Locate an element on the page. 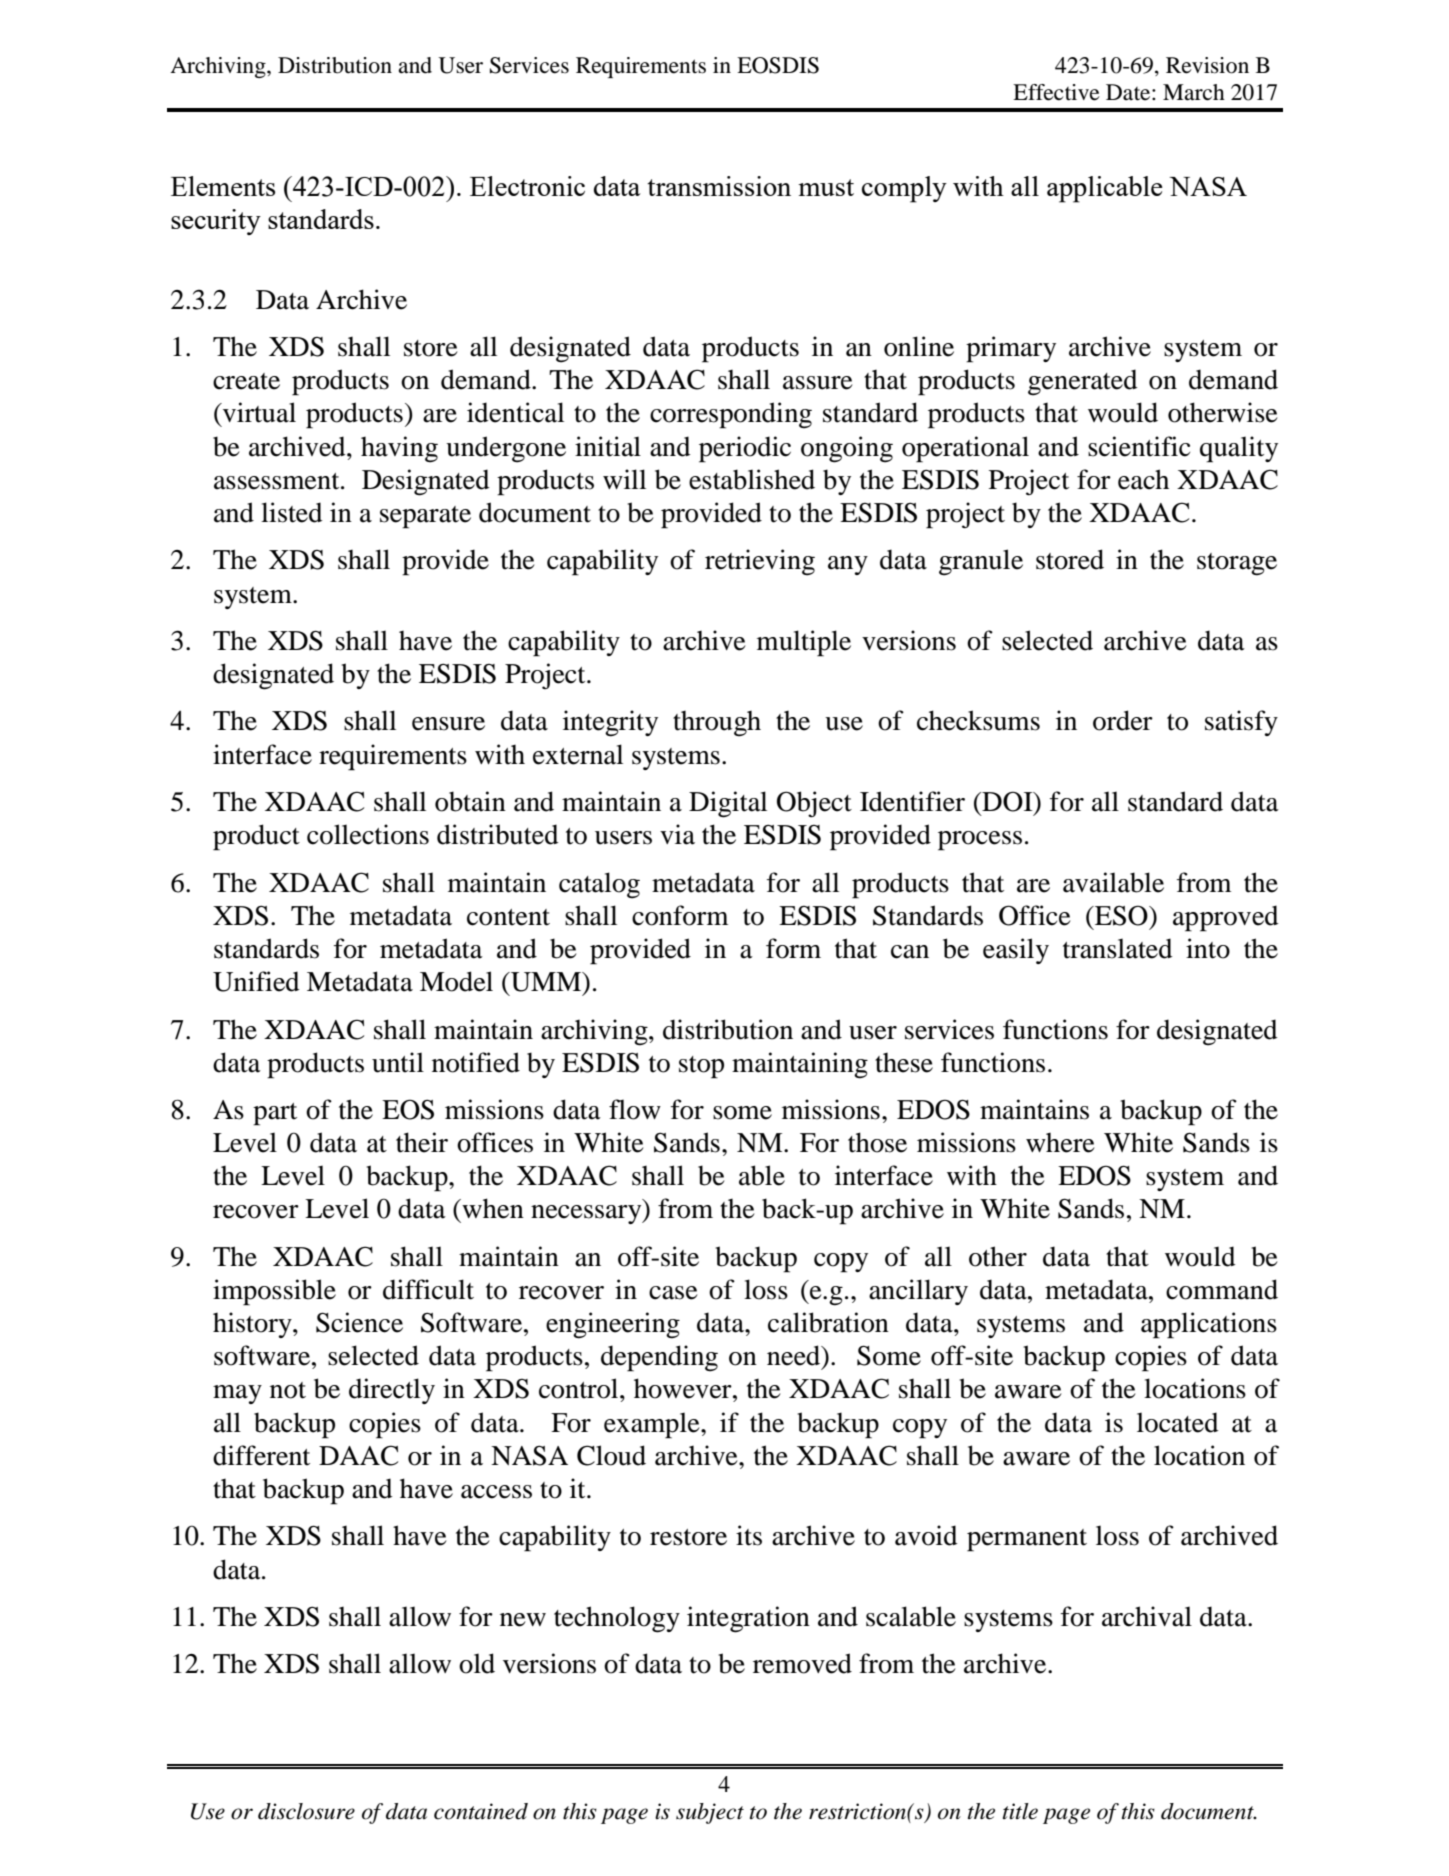  impossible is located at coordinates (274, 1292).
